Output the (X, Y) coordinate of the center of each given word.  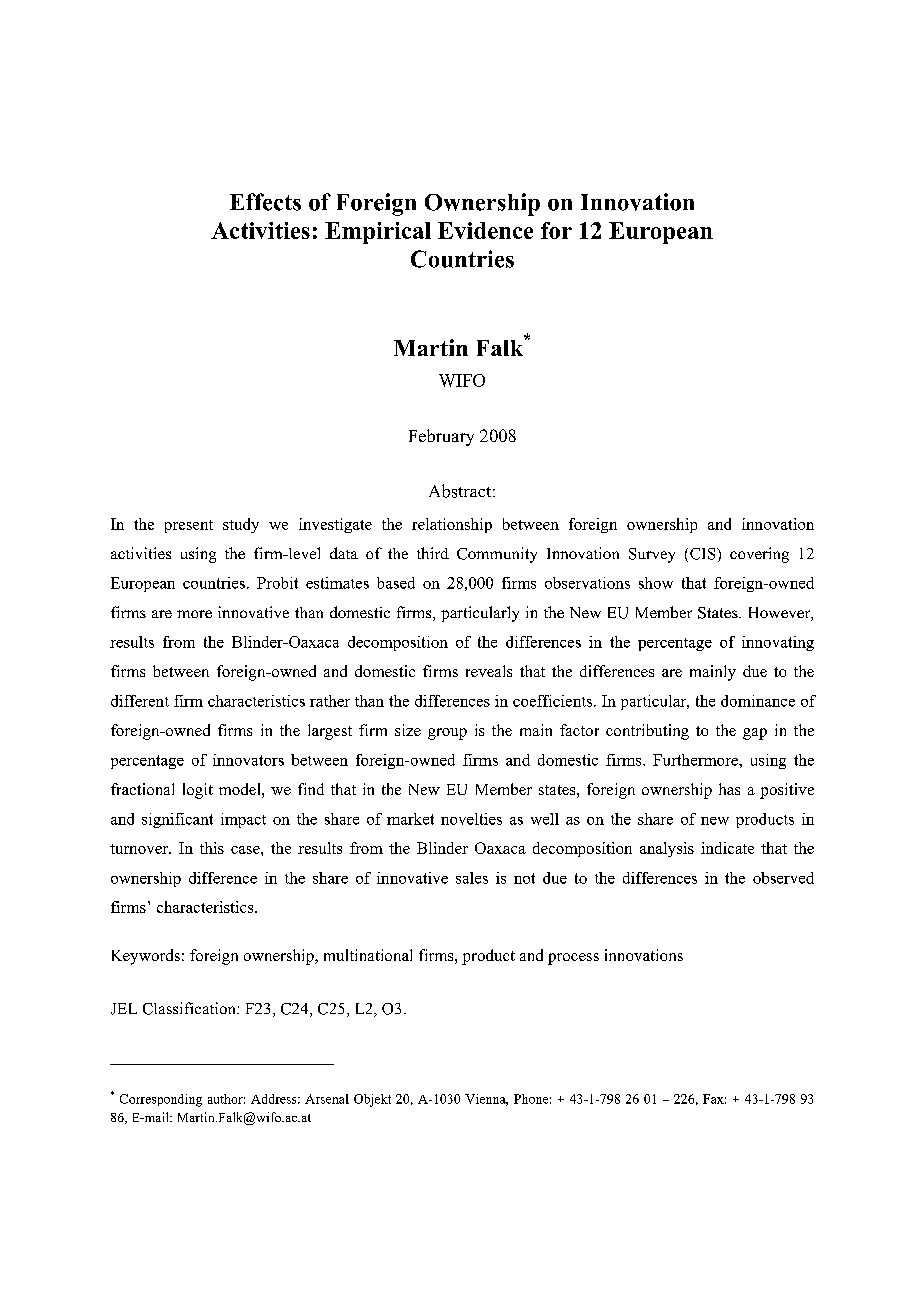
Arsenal (327, 1099)
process (573, 959)
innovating (778, 643)
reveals (489, 671)
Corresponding (161, 1100)
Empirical (378, 233)
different (140, 701)
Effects (265, 202)
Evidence (485, 230)
